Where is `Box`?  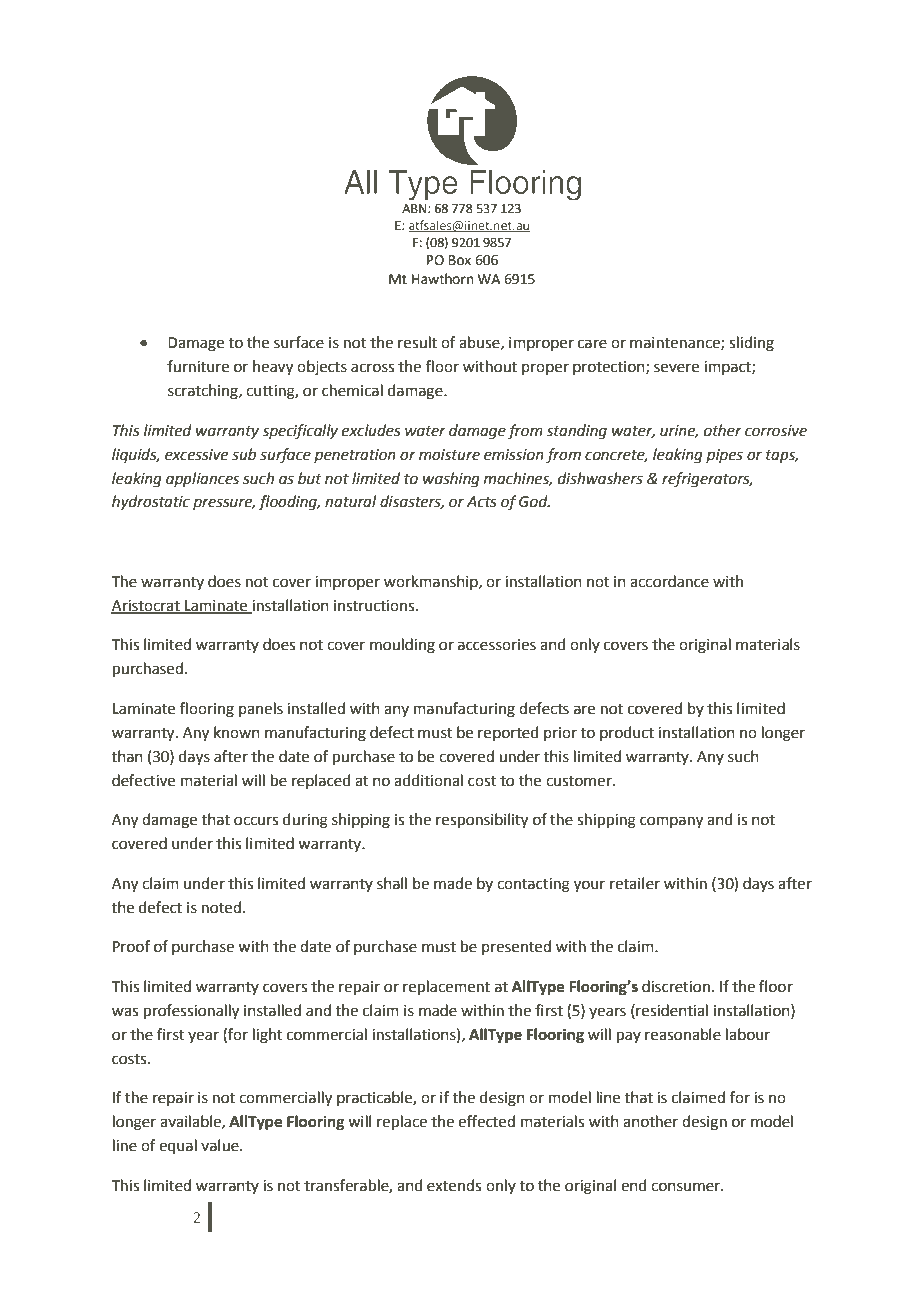 Box is located at coordinates (460, 260).
